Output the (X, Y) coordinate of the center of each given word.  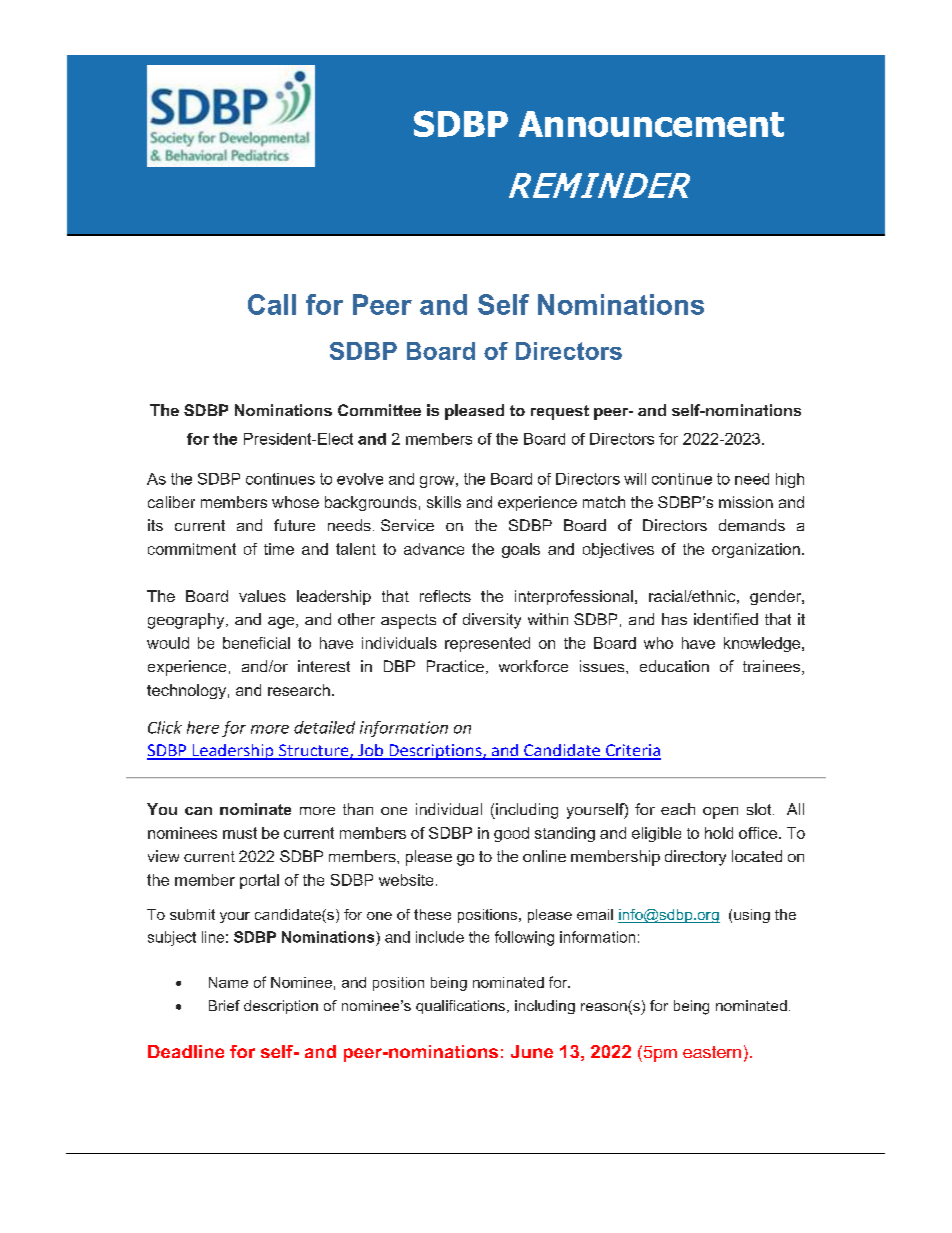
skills (444, 502)
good (511, 834)
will (635, 479)
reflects (445, 596)
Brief (224, 1005)
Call (272, 304)
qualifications (460, 1007)
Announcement (651, 124)
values (262, 596)
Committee (379, 410)
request (560, 412)
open (720, 813)
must (240, 833)
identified (726, 619)
